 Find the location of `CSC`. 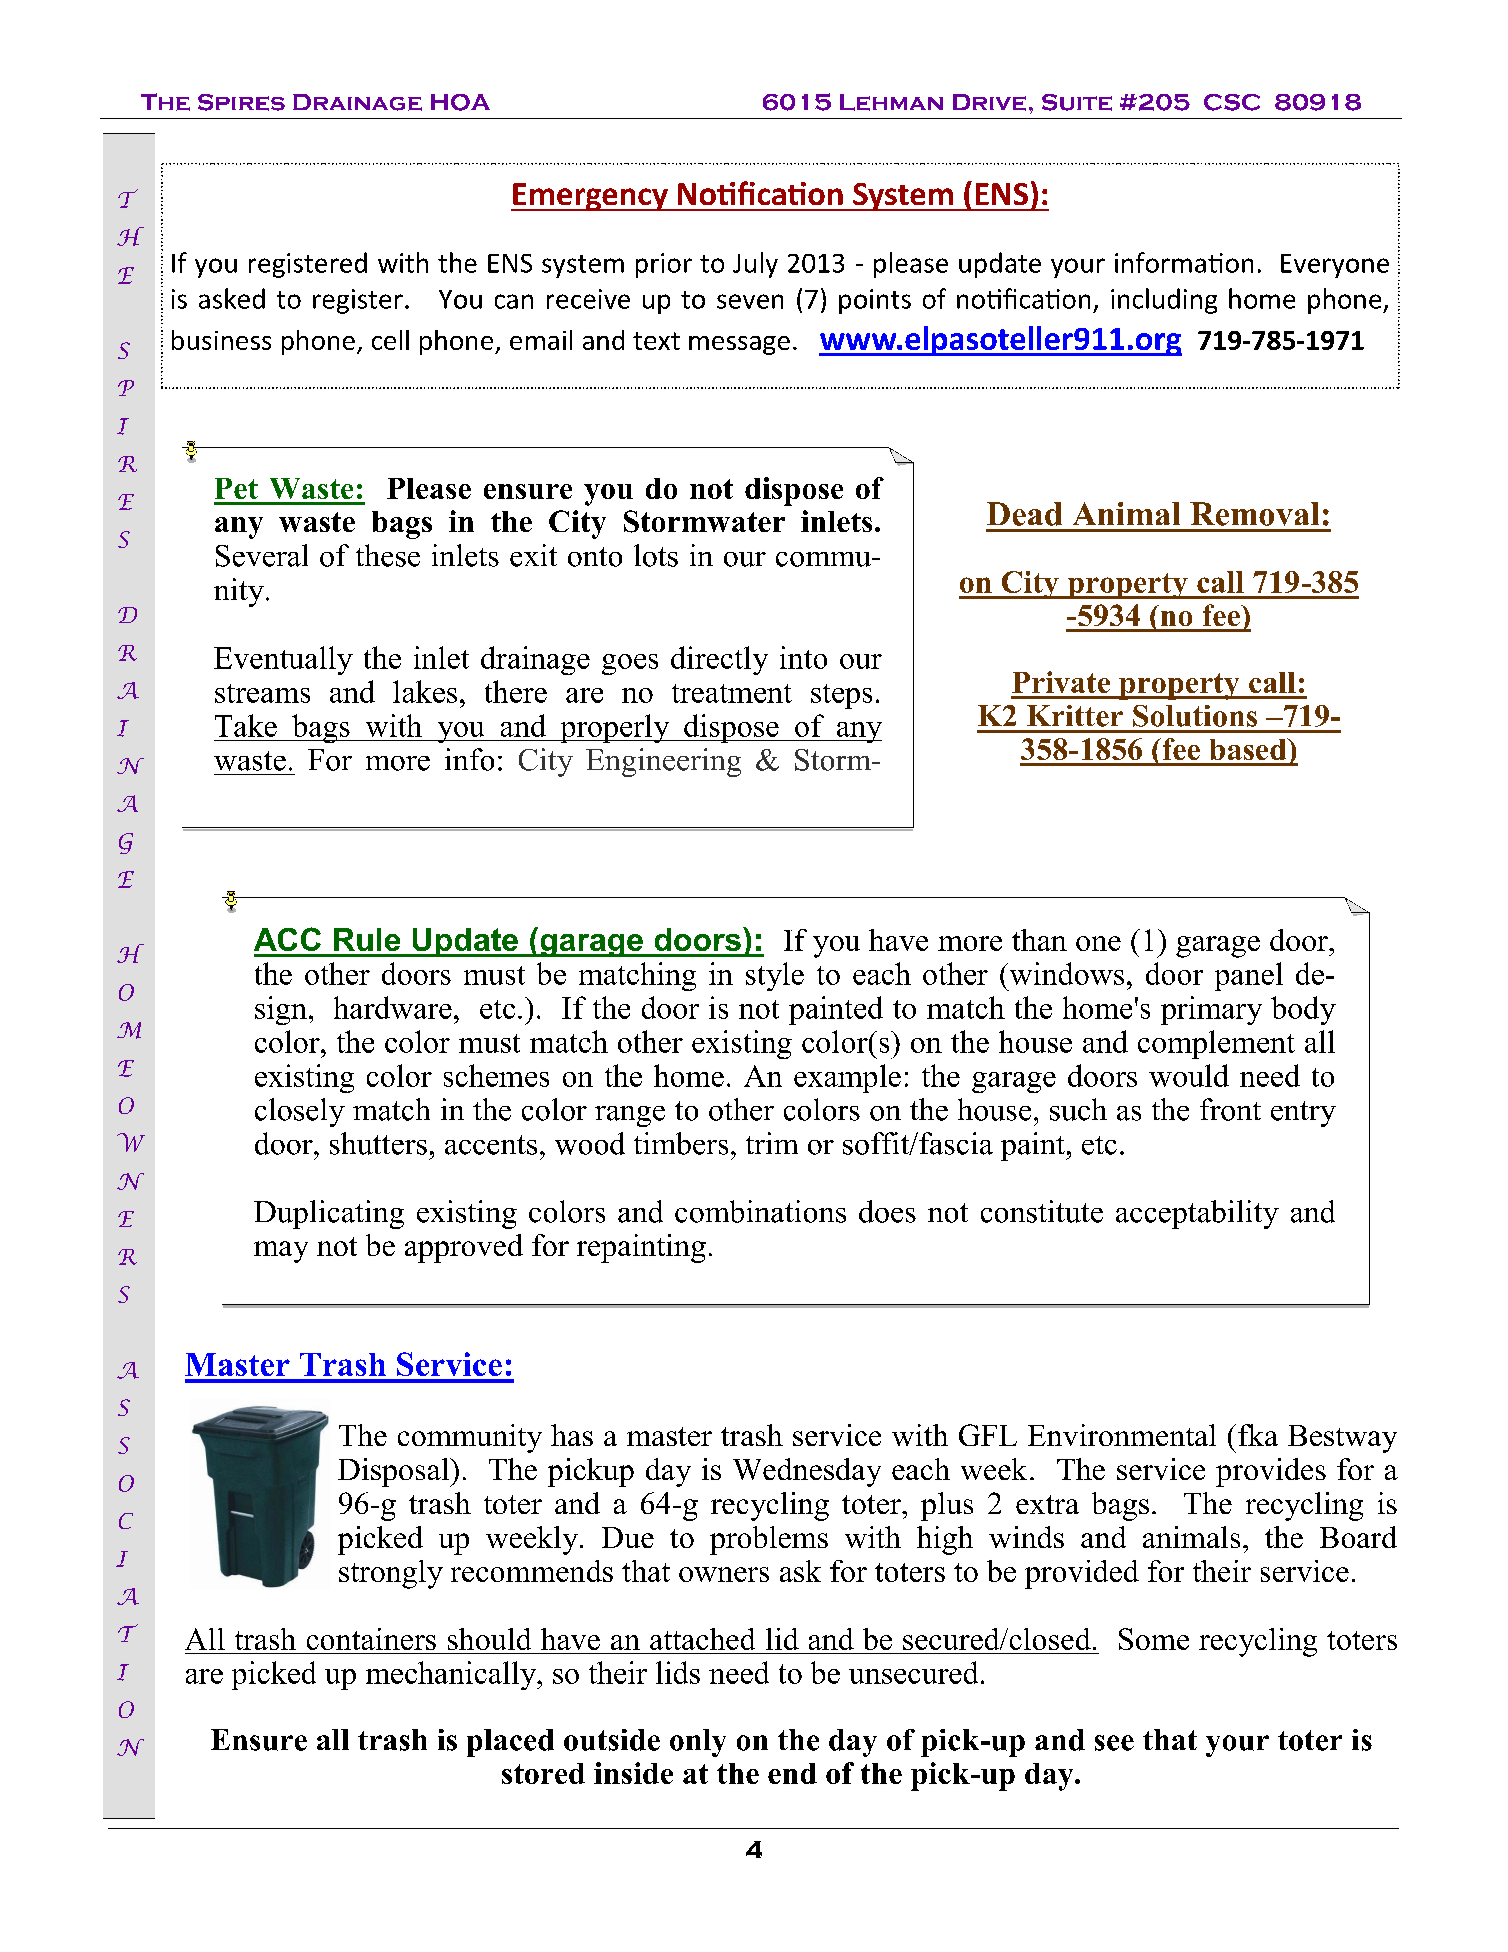

CSC is located at coordinates (1232, 102).
